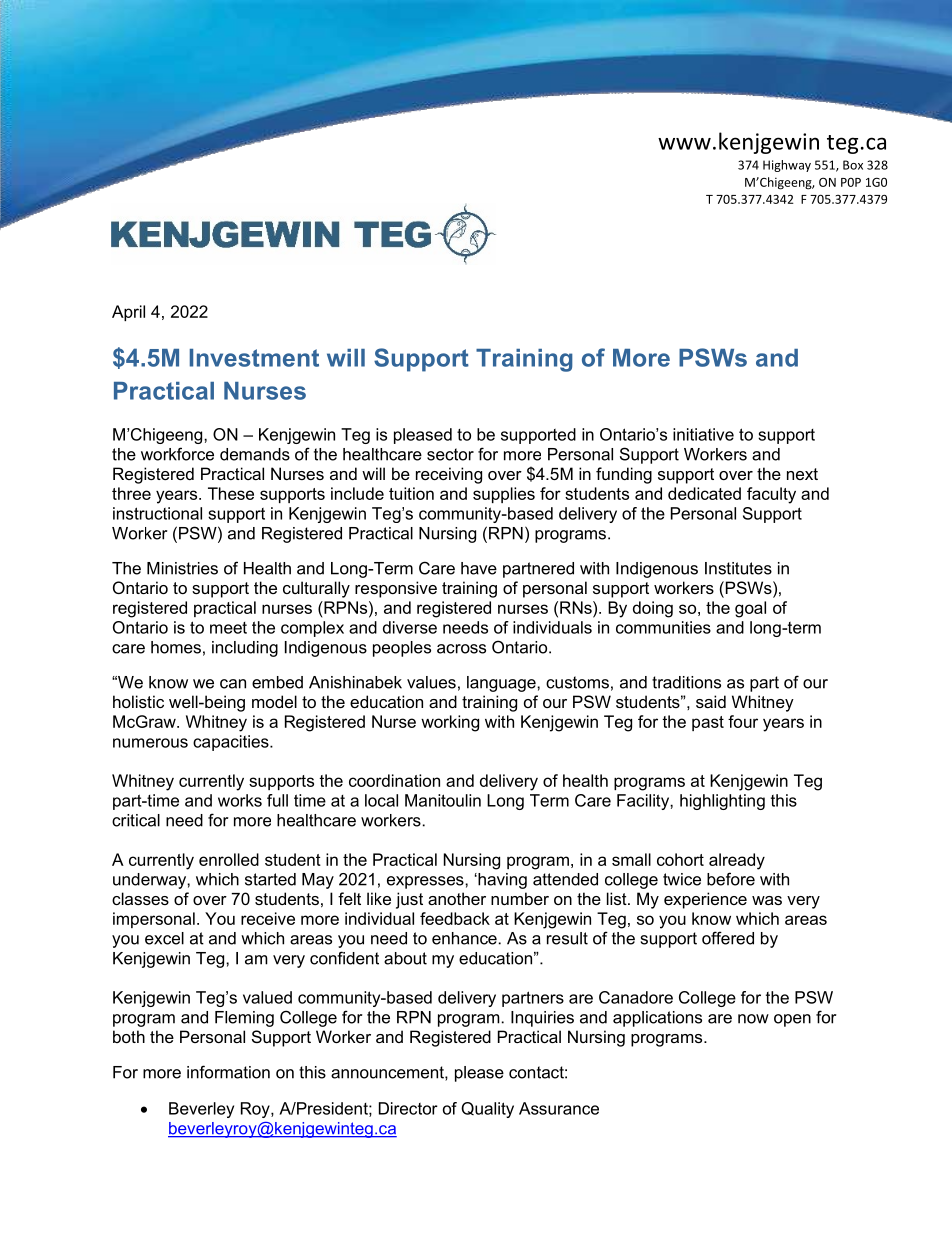  What do you see at coordinates (128, 313) in the screenshot?
I see `April` at bounding box center [128, 313].
